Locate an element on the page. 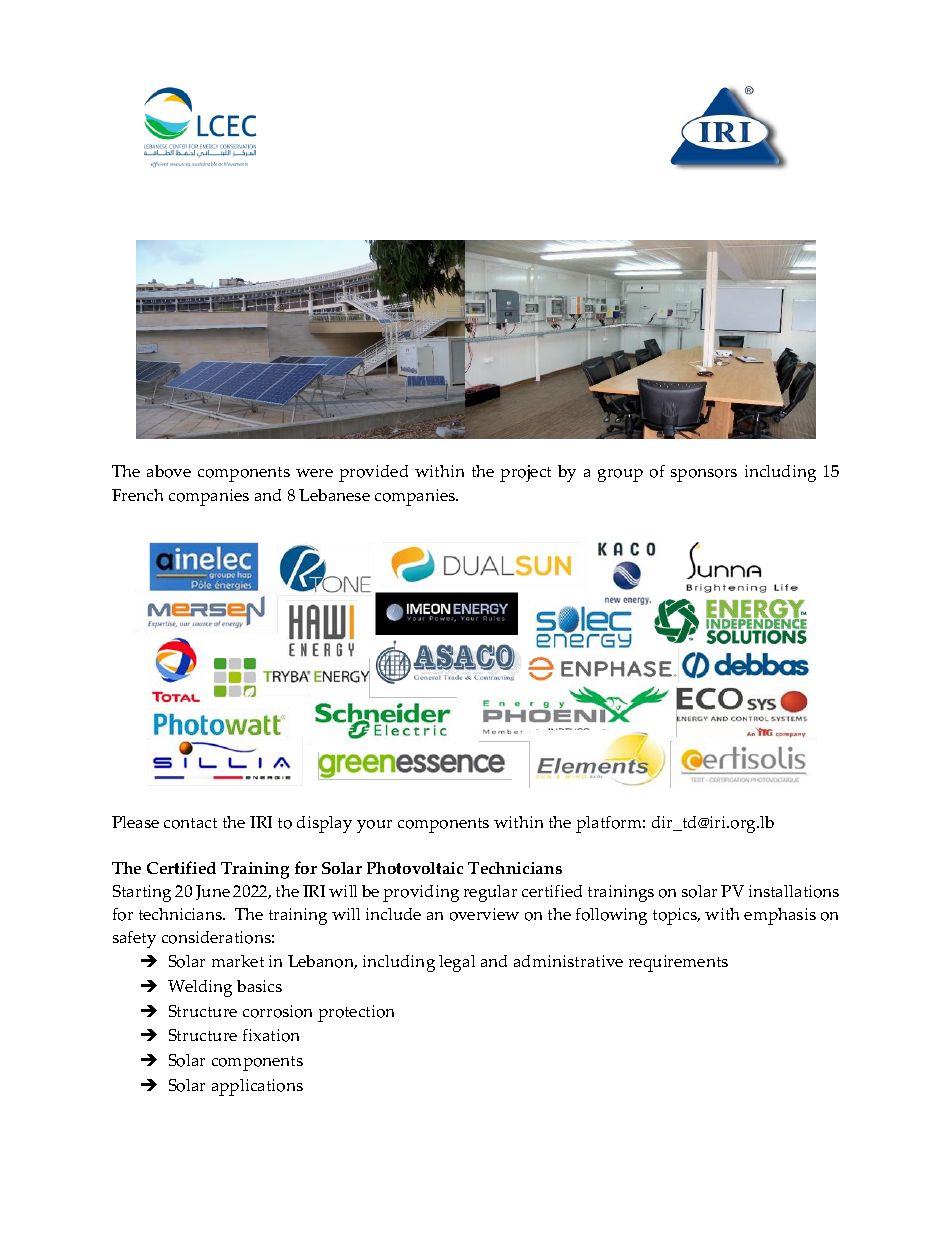 The image size is (952, 1233). contact is located at coordinates (190, 823).
